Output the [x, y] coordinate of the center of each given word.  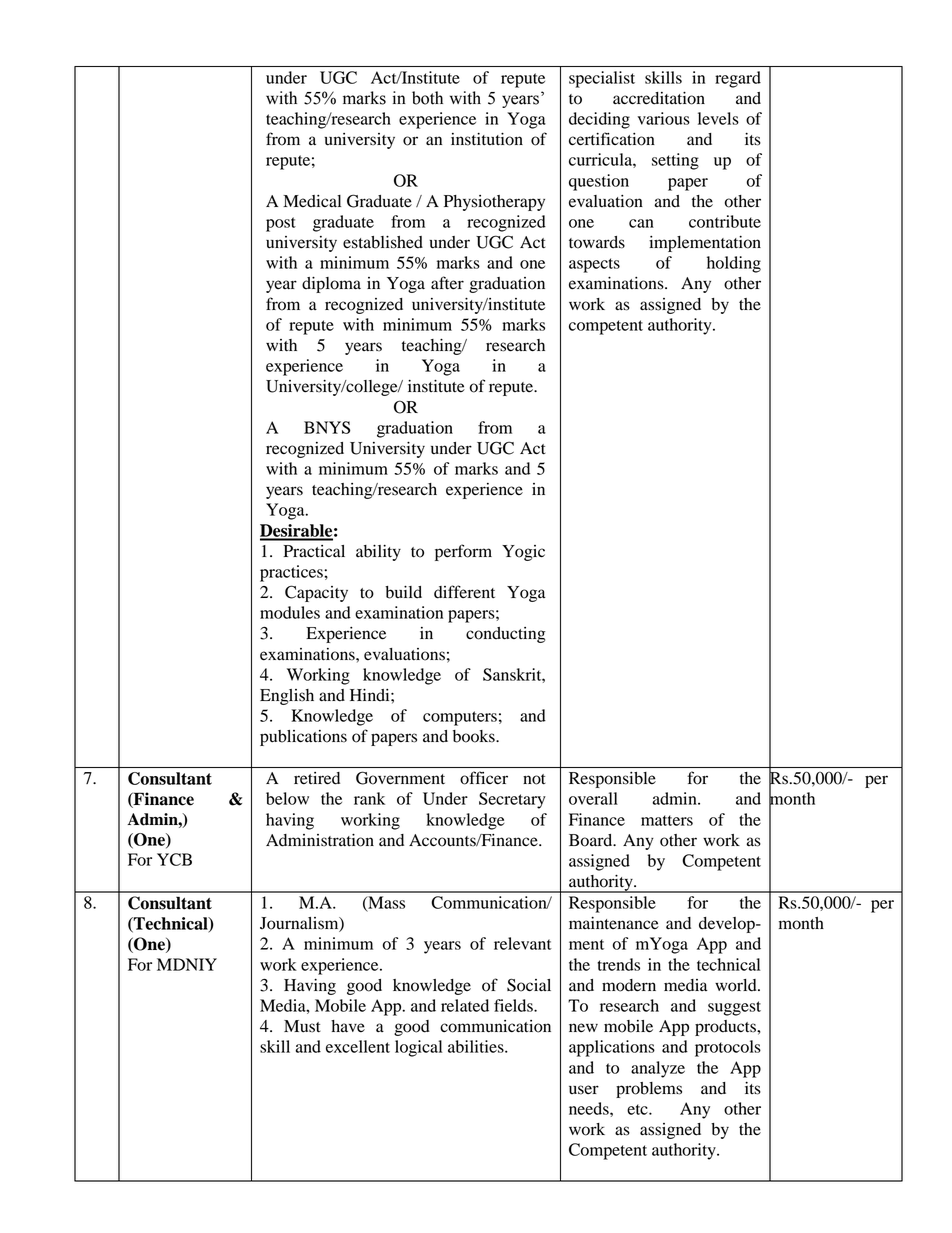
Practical [314, 551]
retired [317, 778]
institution [487, 139]
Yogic [523, 553]
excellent [358, 1046]
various [663, 118]
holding [734, 264]
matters [667, 820]
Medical [312, 201]
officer [484, 778]
